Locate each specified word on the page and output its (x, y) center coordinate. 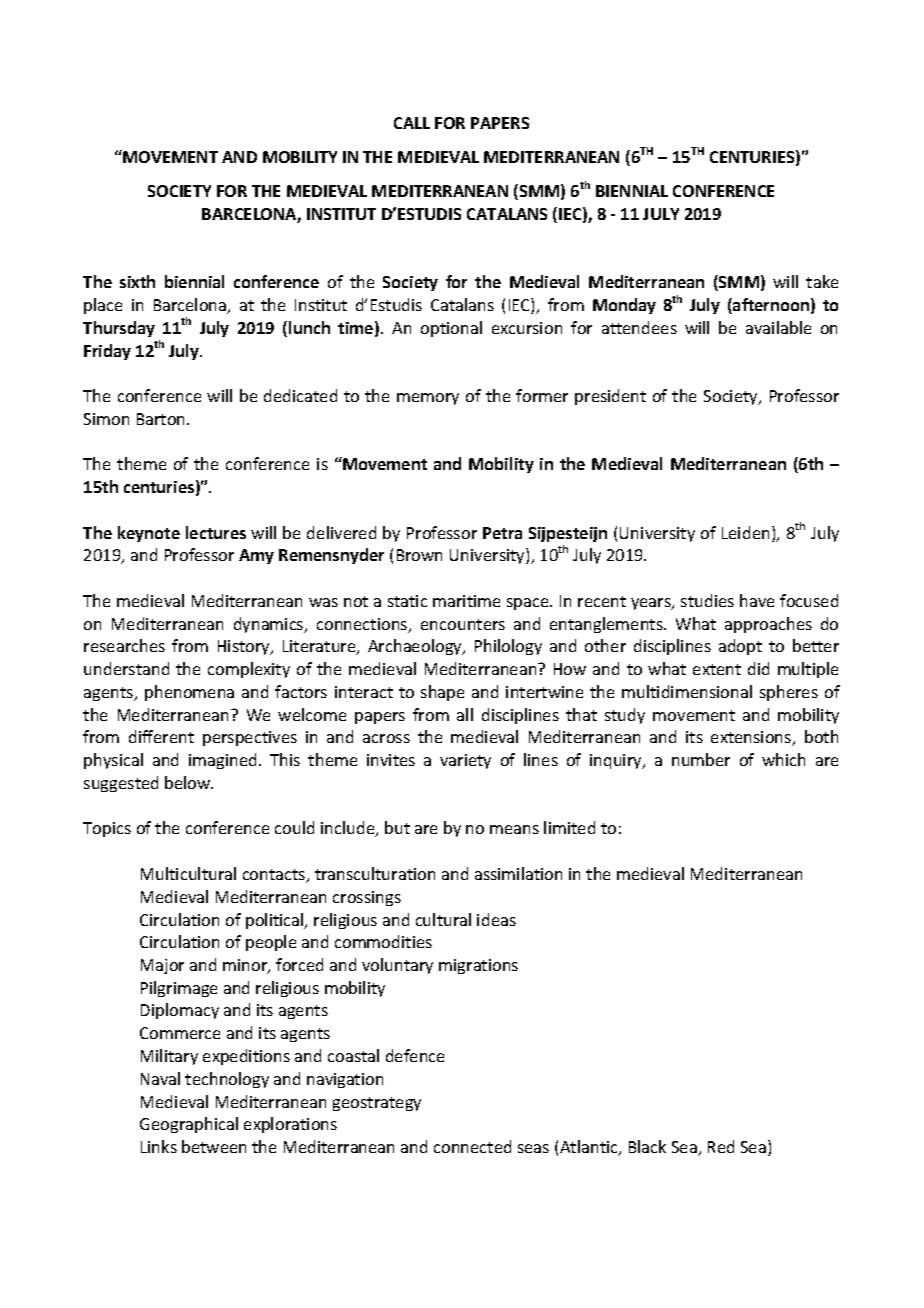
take (822, 281)
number (701, 759)
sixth (137, 281)
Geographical (189, 1125)
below (189, 782)
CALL (412, 123)
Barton (162, 419)
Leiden (745, 532)
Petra (502, 533)
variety (465, 761)
